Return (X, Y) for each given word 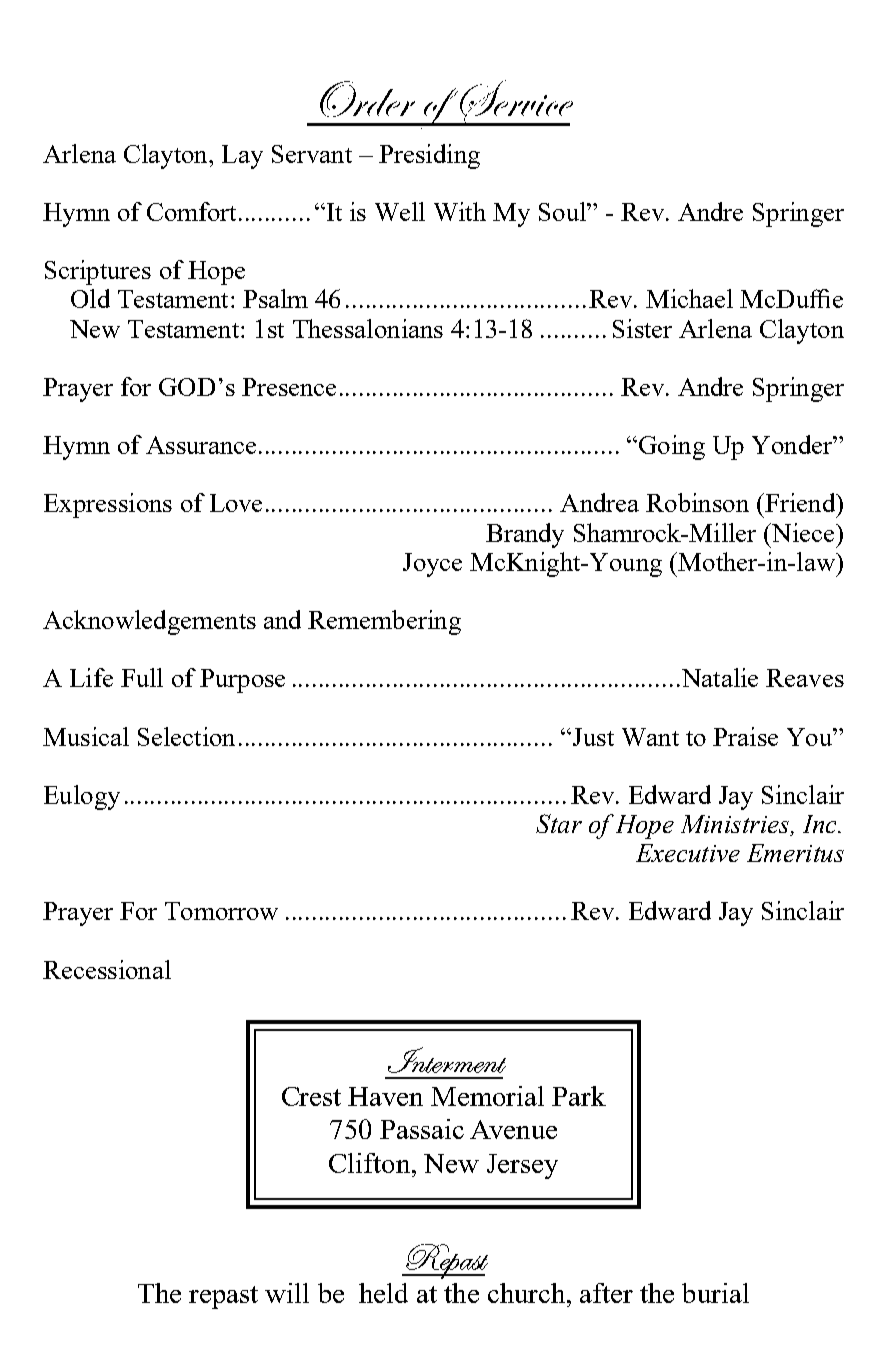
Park (579, 1096)
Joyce (432, 565)
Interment (447, 1060)
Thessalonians (368, 328)
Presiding (429, 156)
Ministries (736, 825)
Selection (186, 736)
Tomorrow (221, 911)
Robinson (697, 502)
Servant (312, 154)
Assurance (203, 445)
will (287, 1293)
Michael (689, 298)
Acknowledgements (149, 622)
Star (559, 823)
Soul (563, 211)
